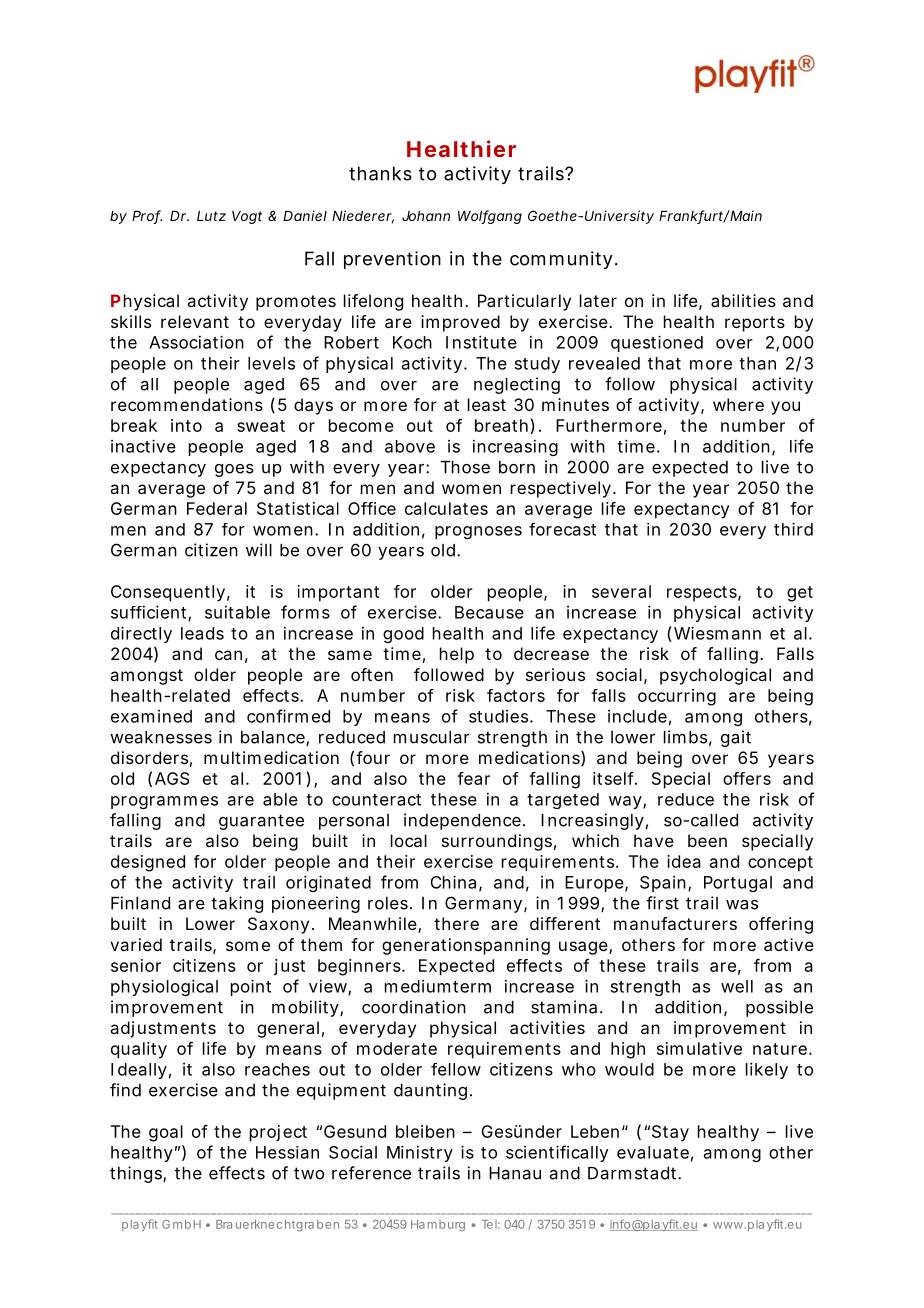 The height and width of the page is (1308, 924). Describe the element at coordinates (653, 1152) in the page. I see `evaluate` at that location.
